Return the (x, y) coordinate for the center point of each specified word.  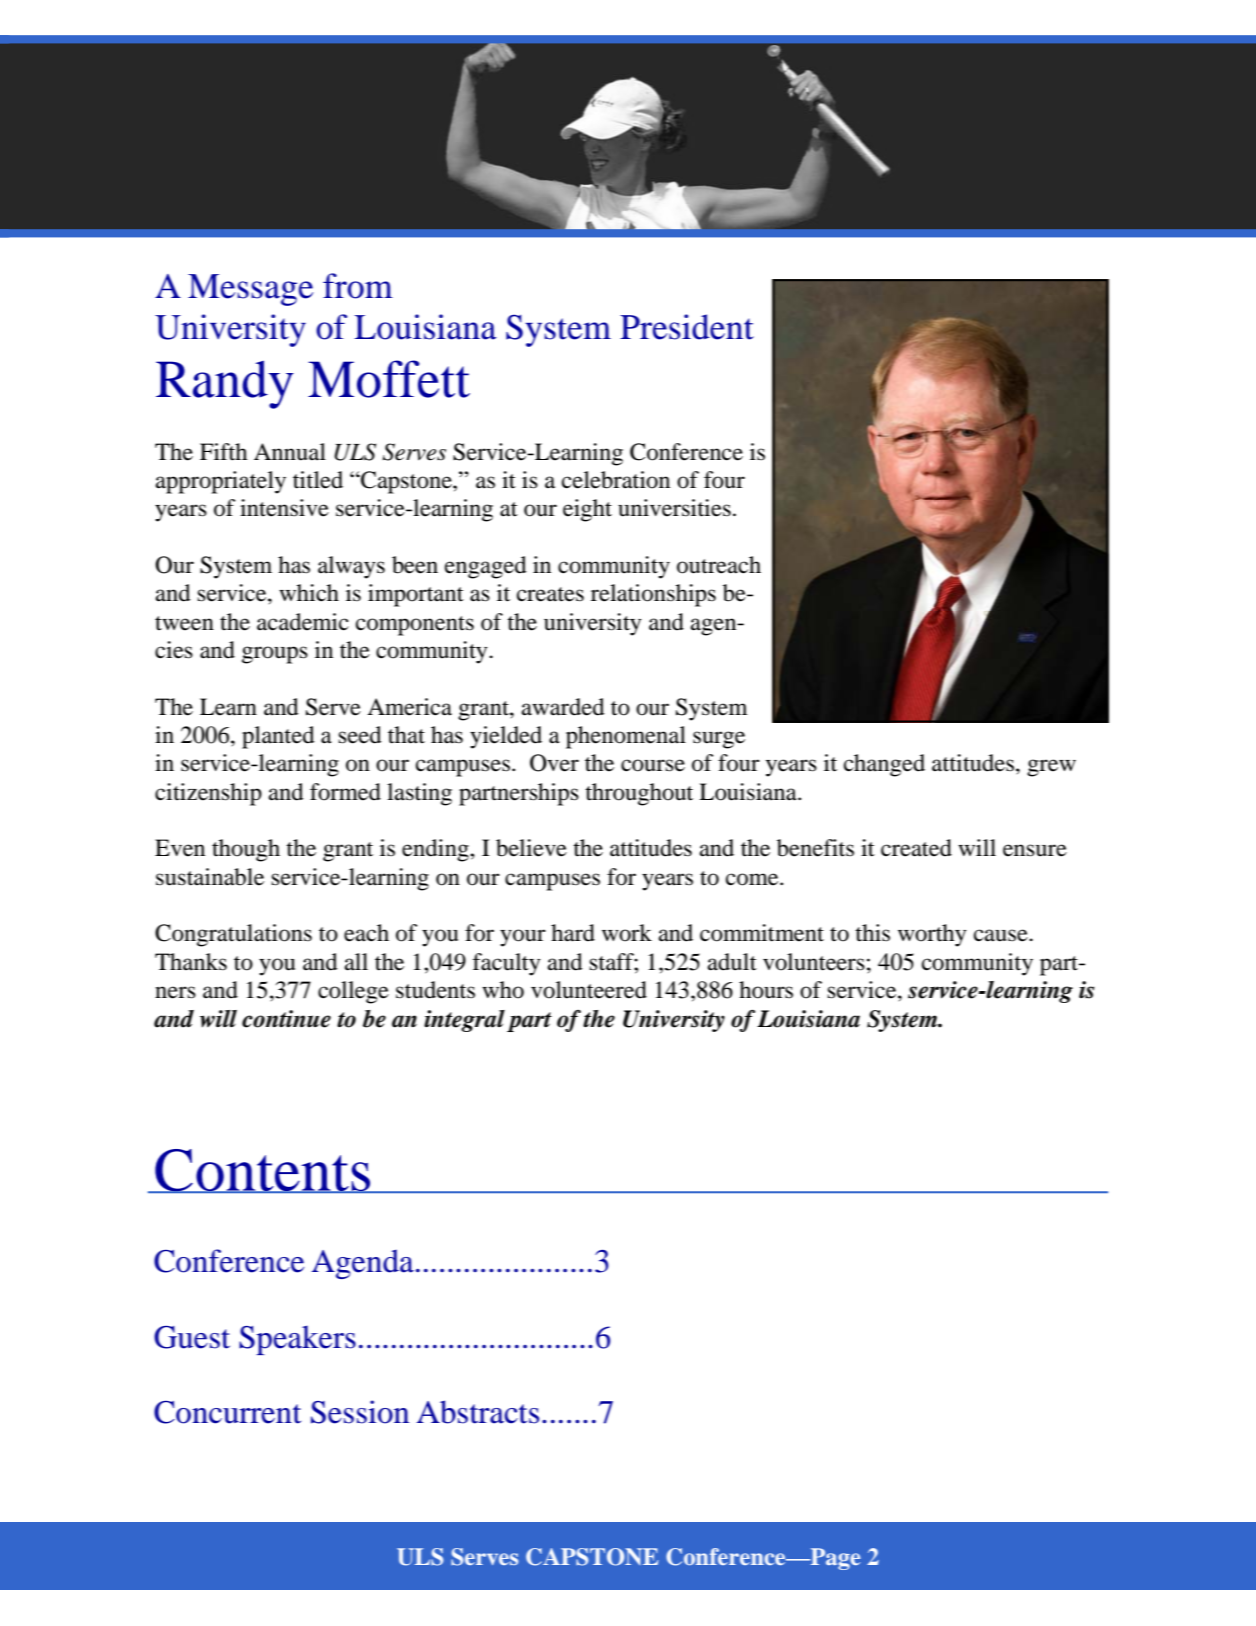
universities (674, 508)
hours (766, 990)
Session (360, 1412)
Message (250, 290)
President (687, 327)
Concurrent (227, 1412)
